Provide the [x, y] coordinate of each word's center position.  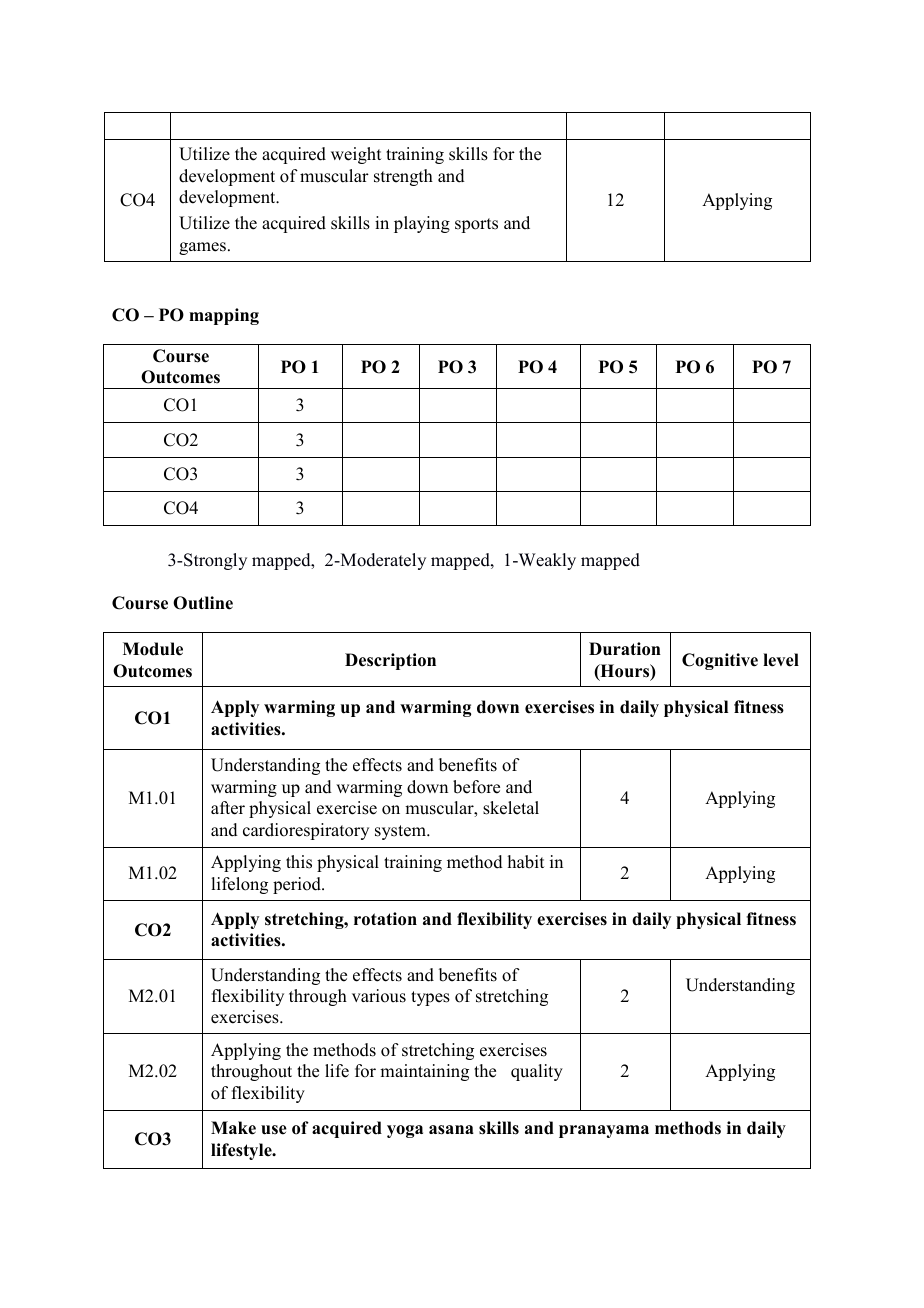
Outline [203, 603]
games [204, 248]
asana [451, 1130]
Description [390, 661]
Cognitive [720, 661]
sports [476, 225]
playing [422, 224]
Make [233, 1128]
